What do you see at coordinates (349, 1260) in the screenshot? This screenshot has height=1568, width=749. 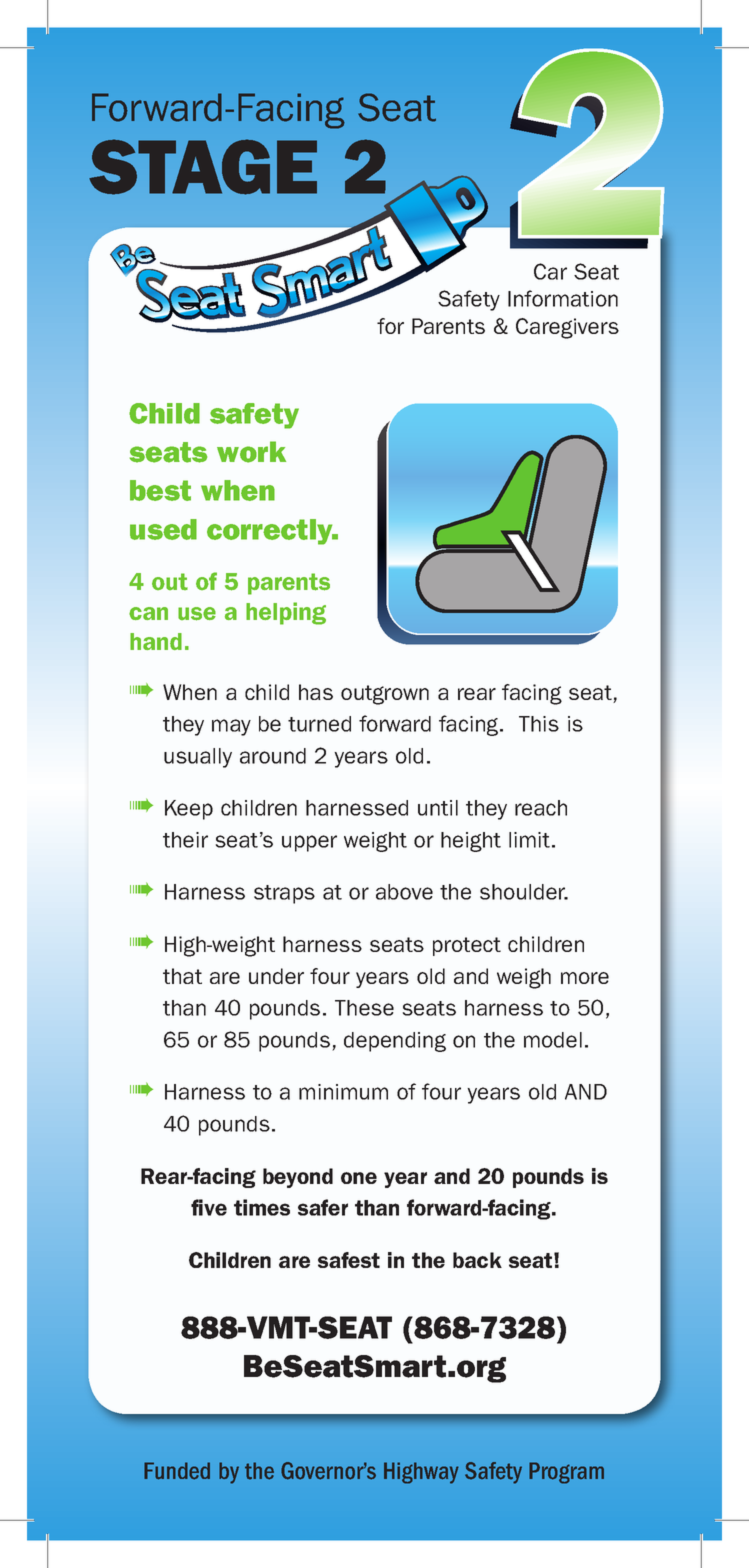 I see `safest` at bounding box center [349, 1260].
